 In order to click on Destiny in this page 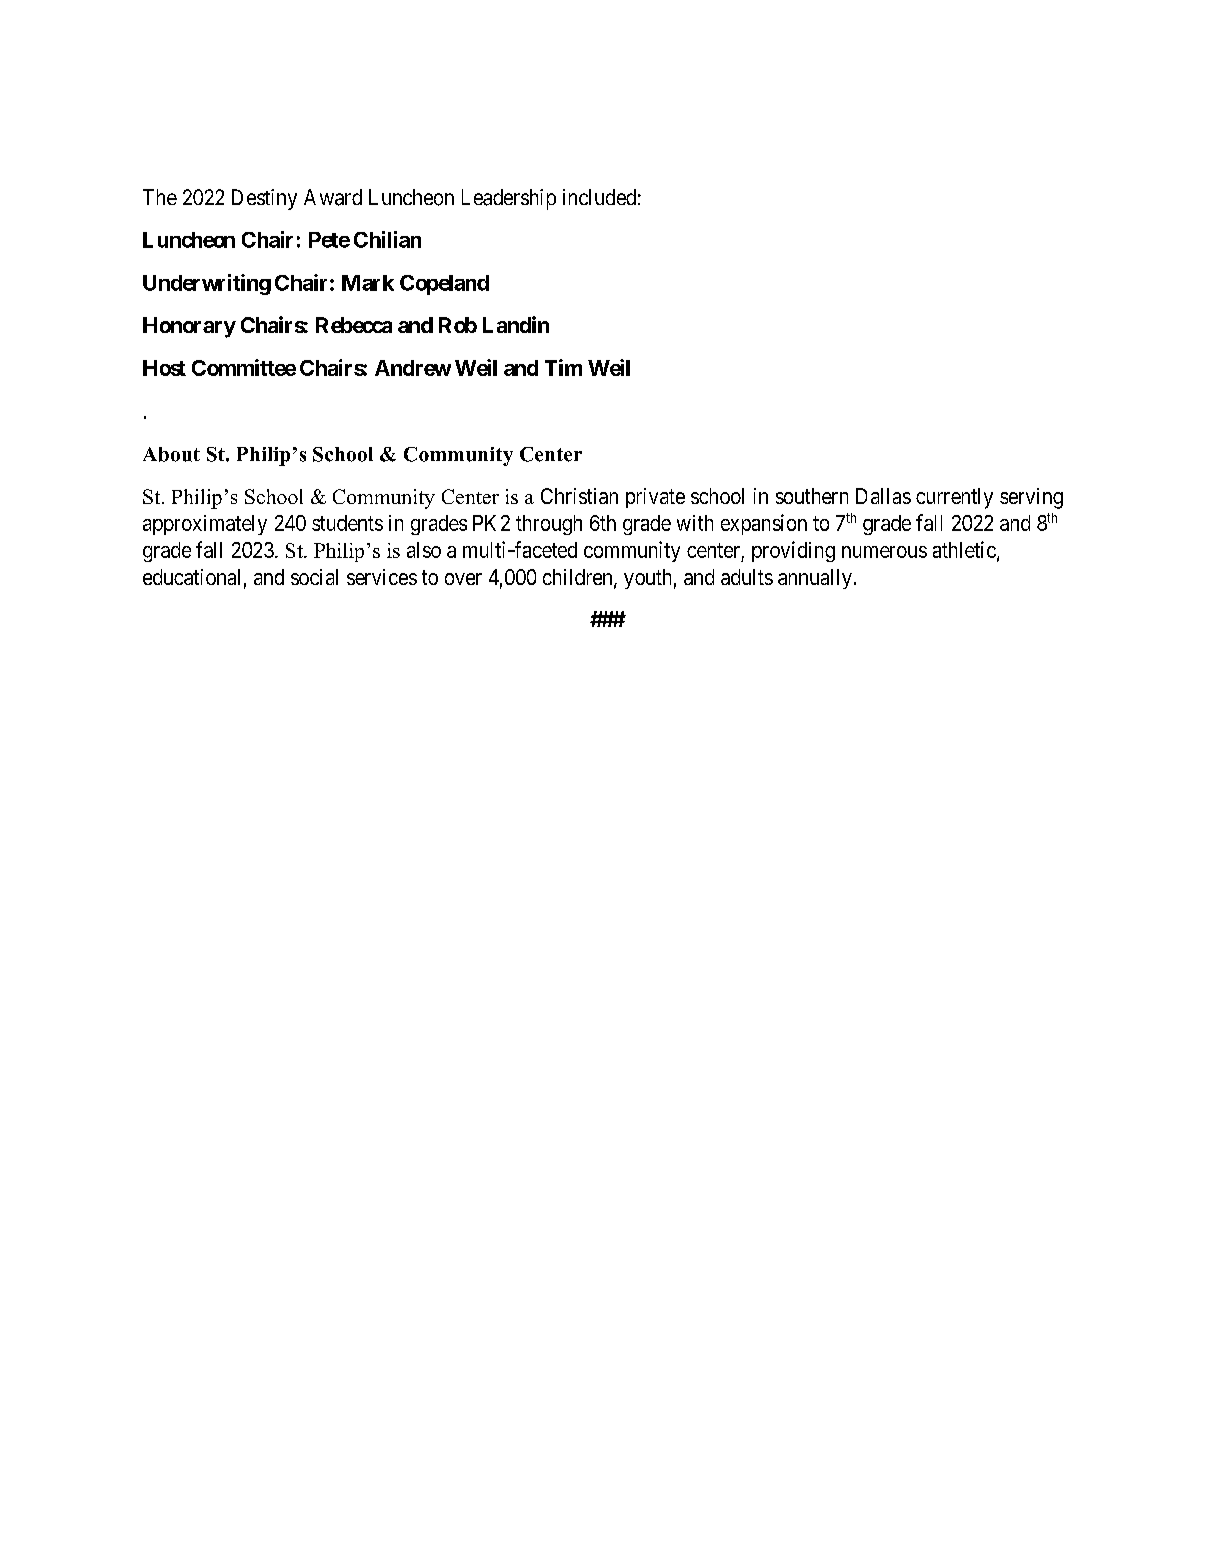, I will do `click(264, 199)`.
